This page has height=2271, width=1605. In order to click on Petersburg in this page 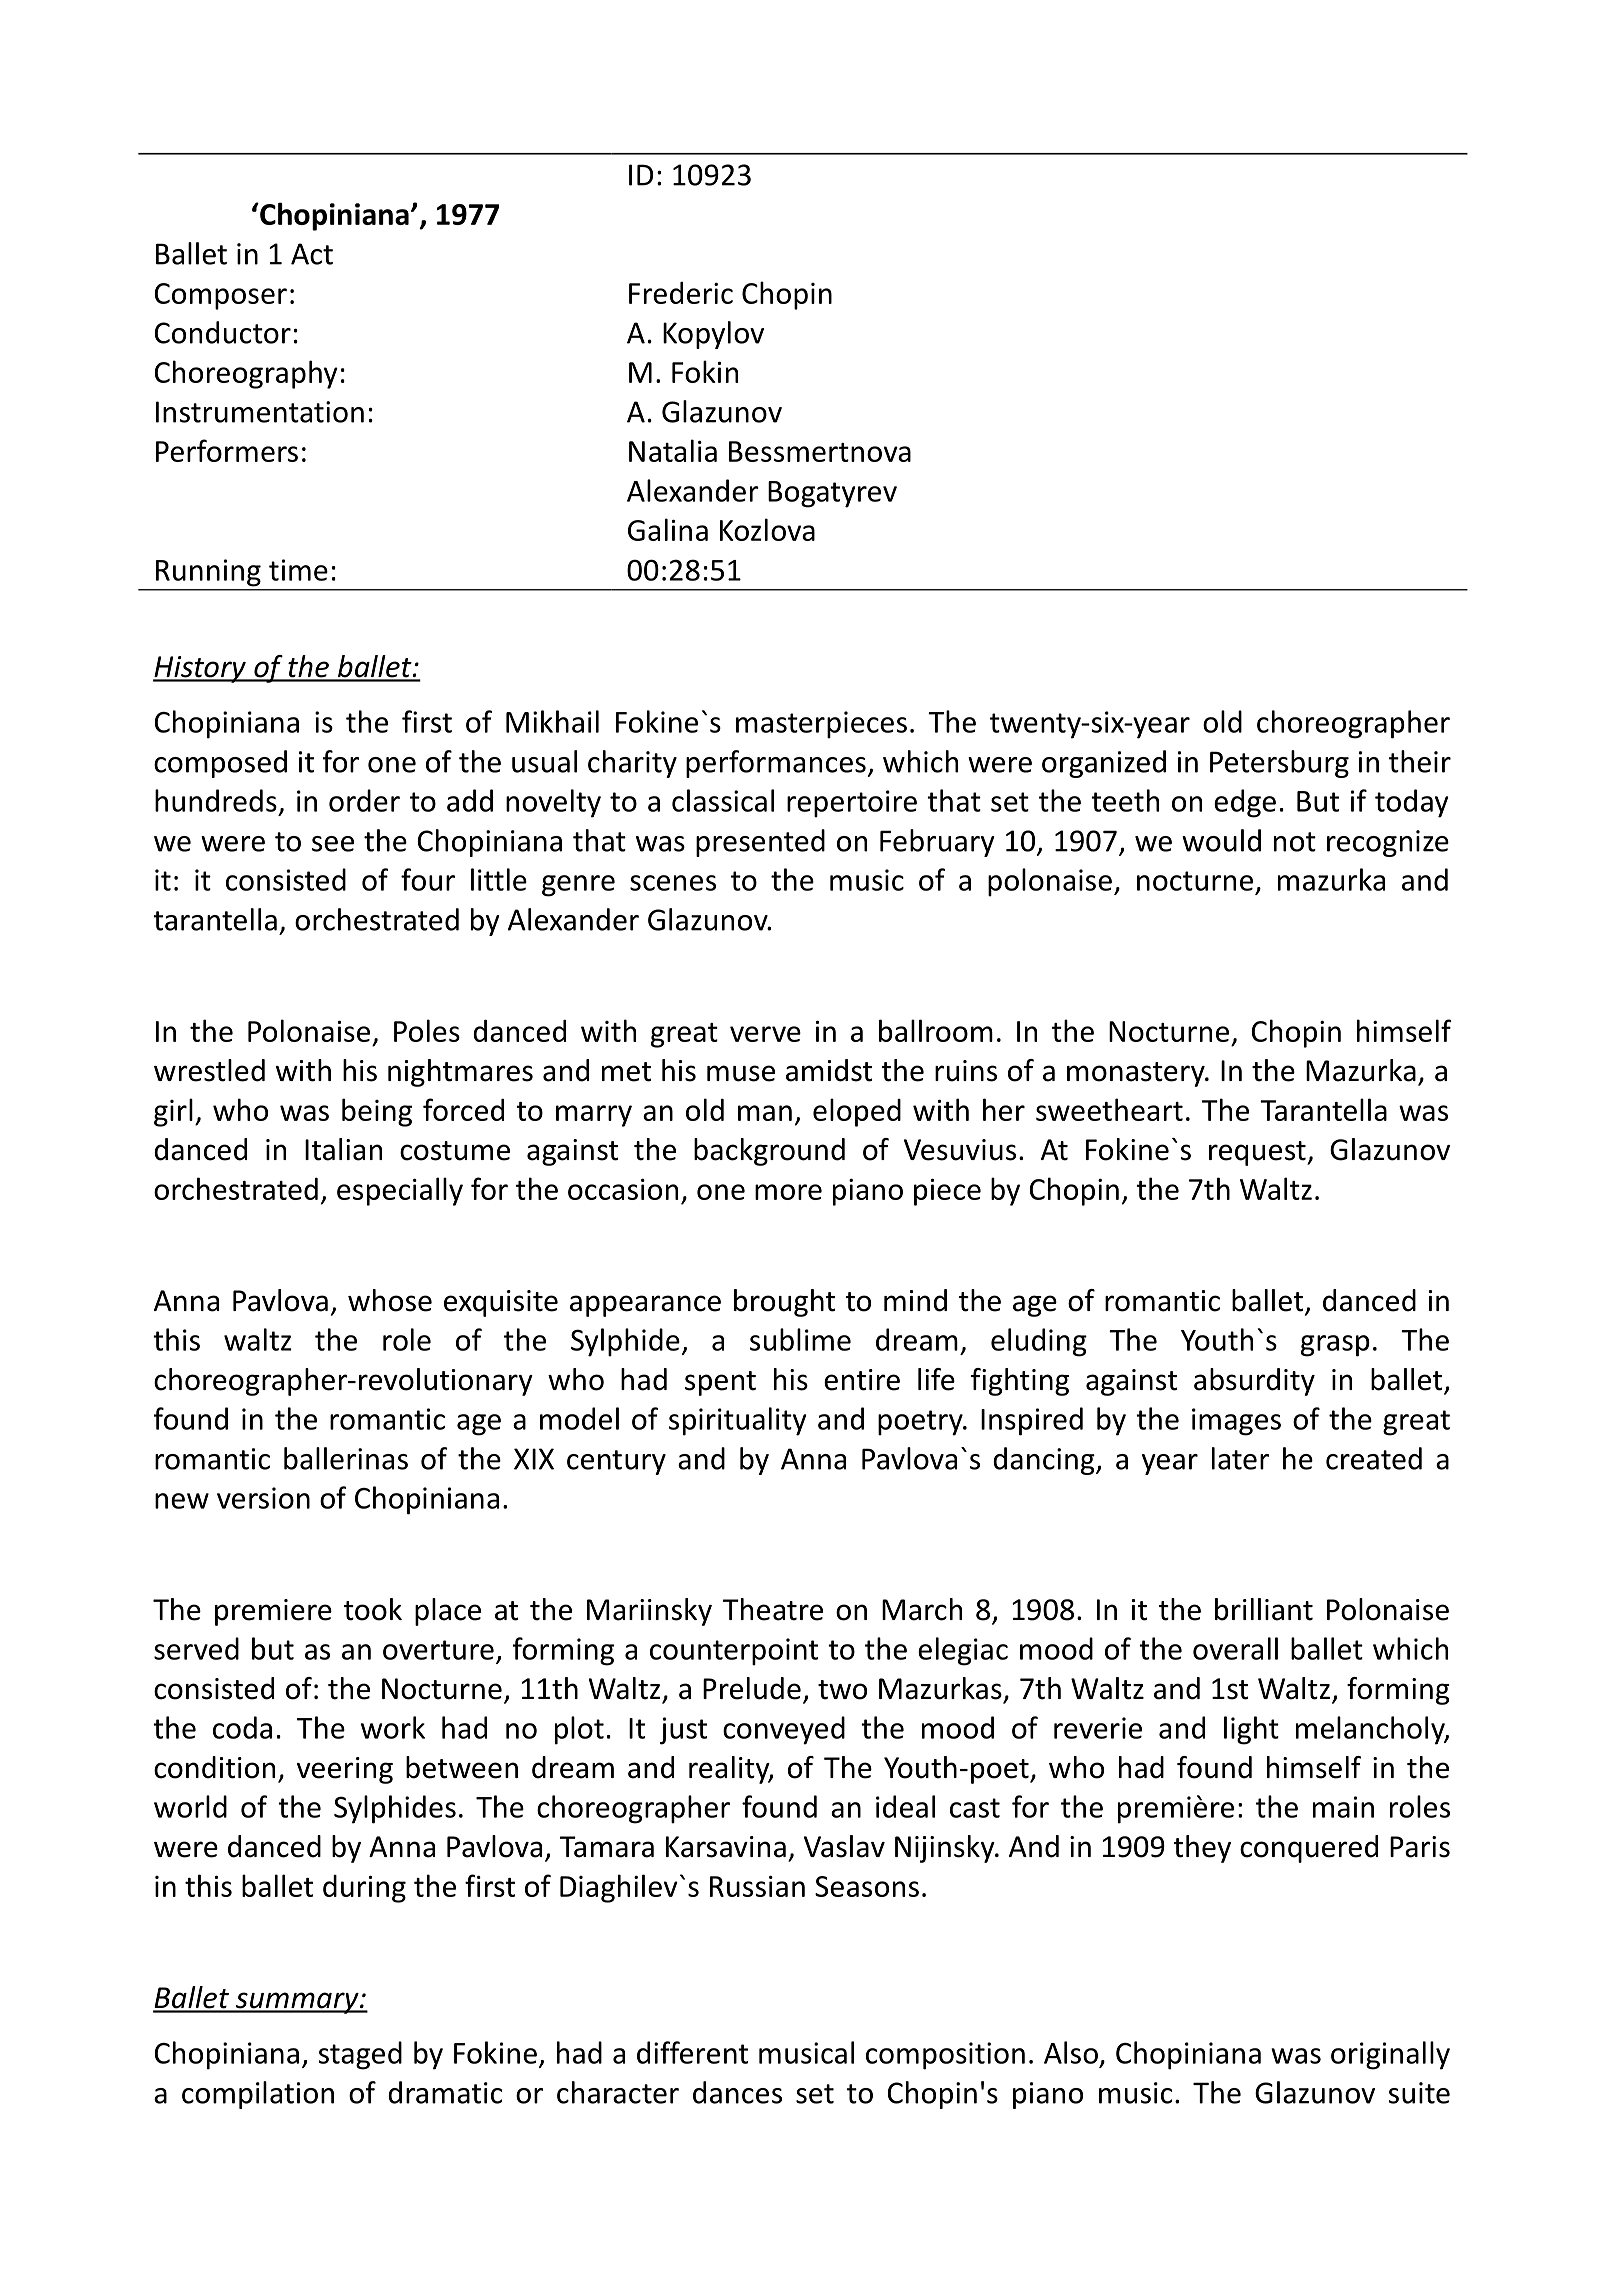, I will do `click(1279, 764)`.
